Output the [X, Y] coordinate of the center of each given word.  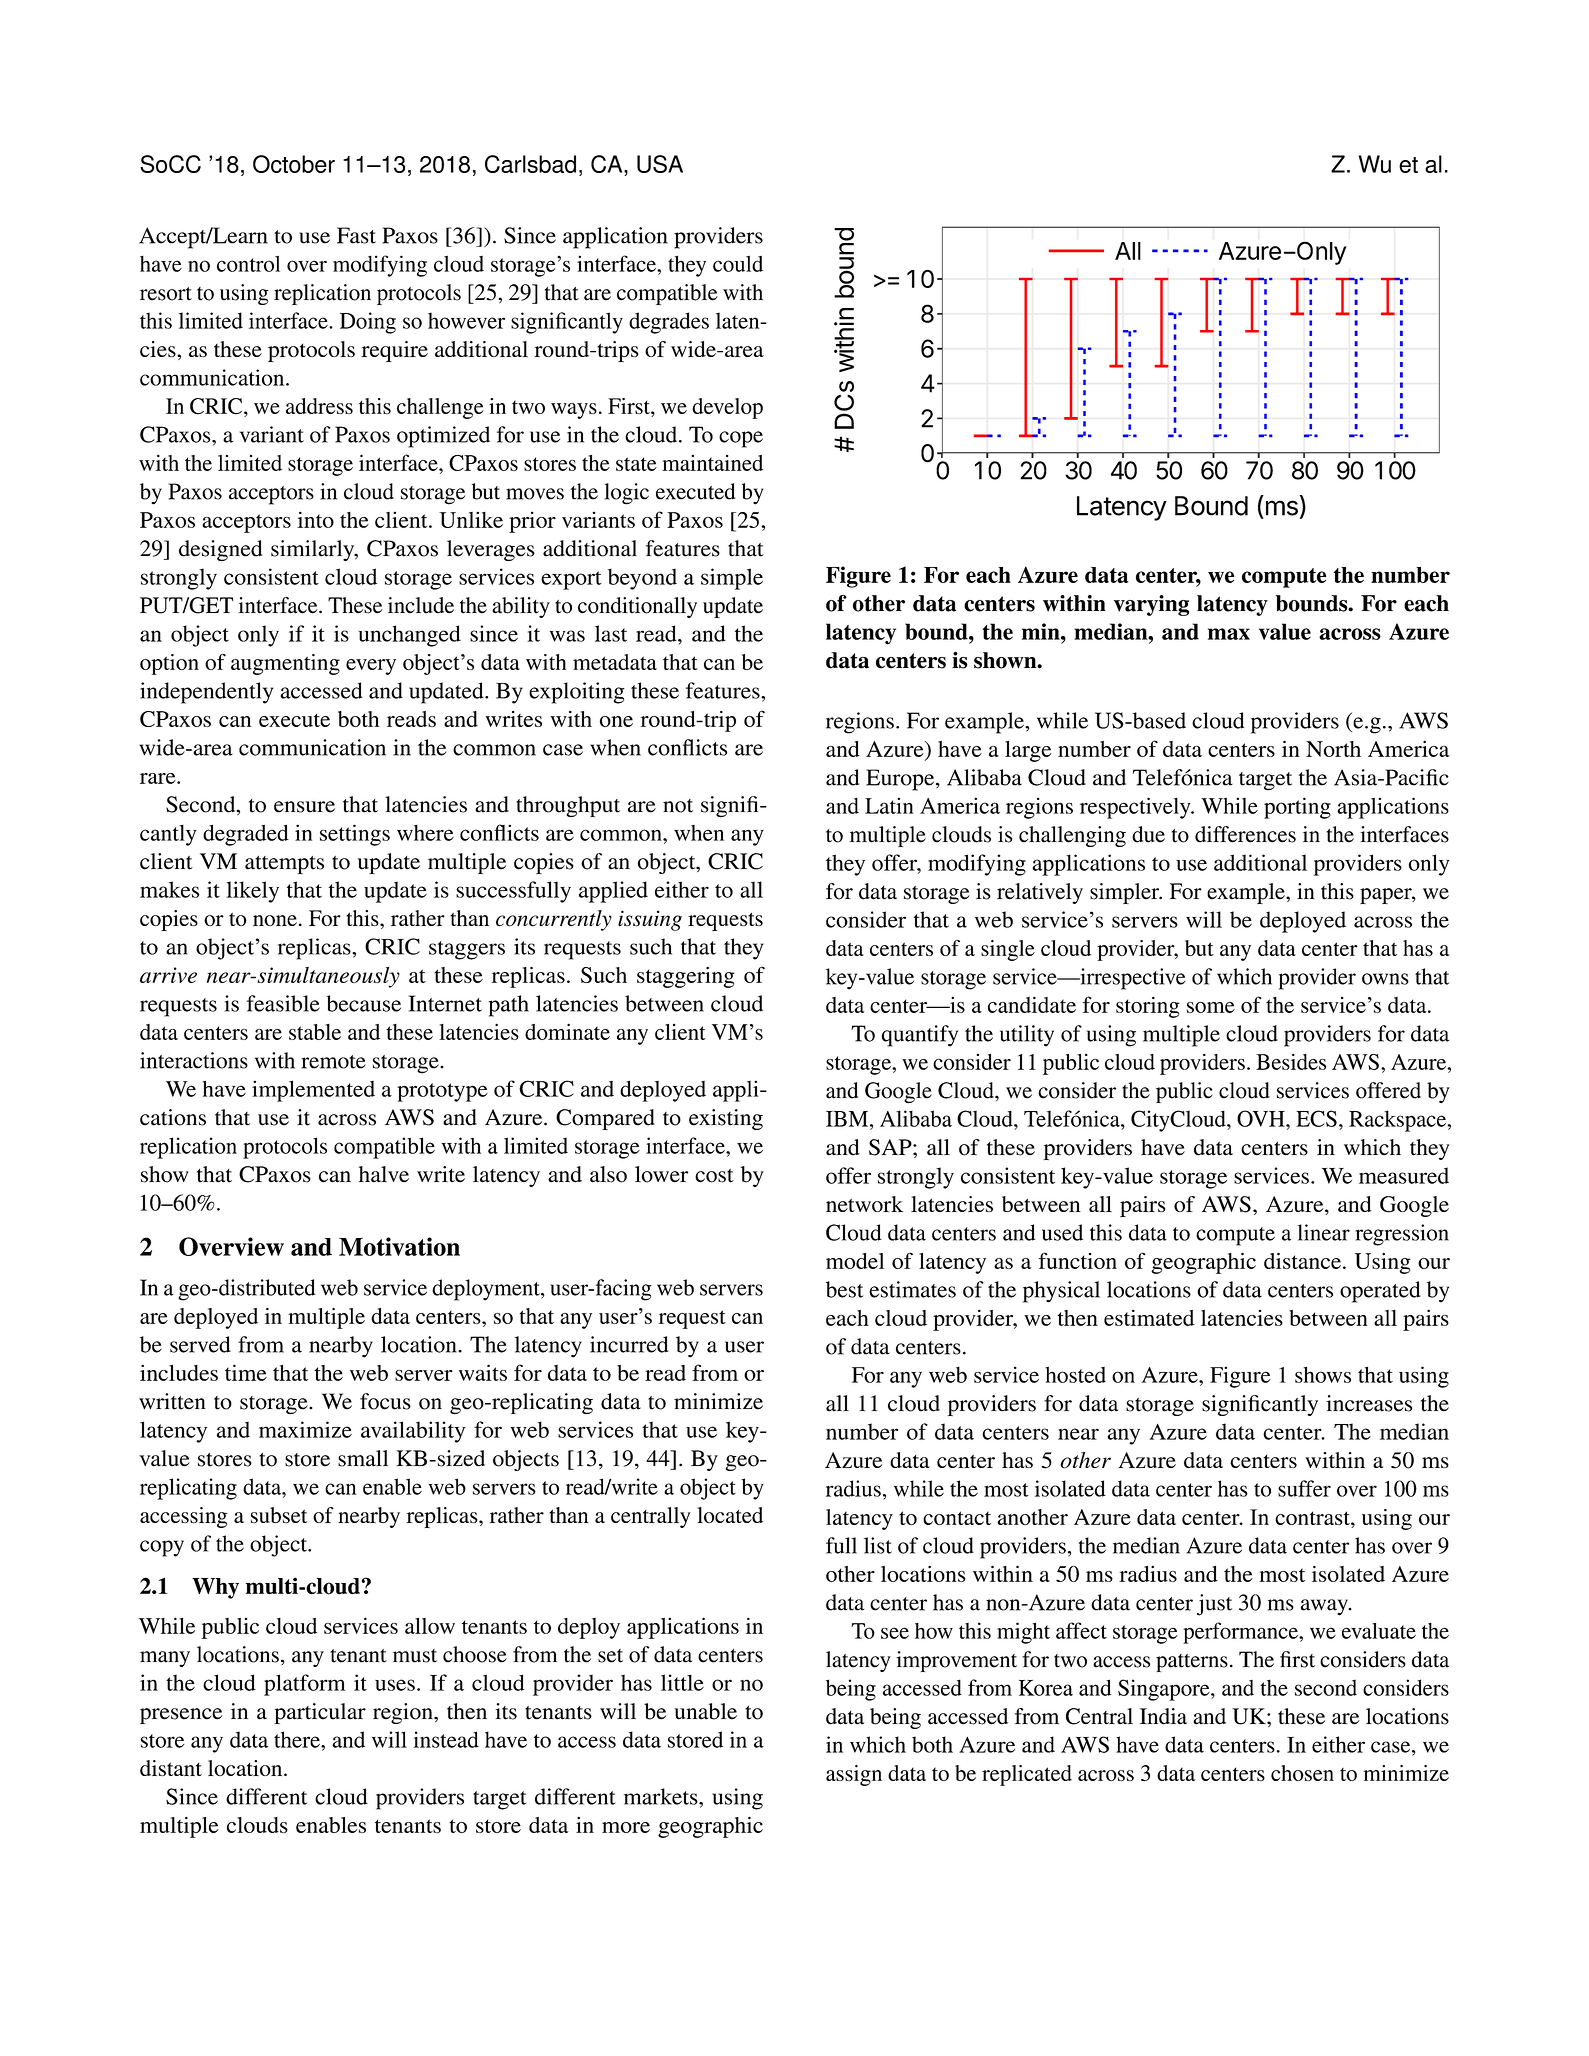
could [738, 264]
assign [854, 1775]
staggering [686, 977]
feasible [283, 1003]
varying [1151, 605]
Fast [356, 235]
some [1211, 1007]
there [298, 1739]
